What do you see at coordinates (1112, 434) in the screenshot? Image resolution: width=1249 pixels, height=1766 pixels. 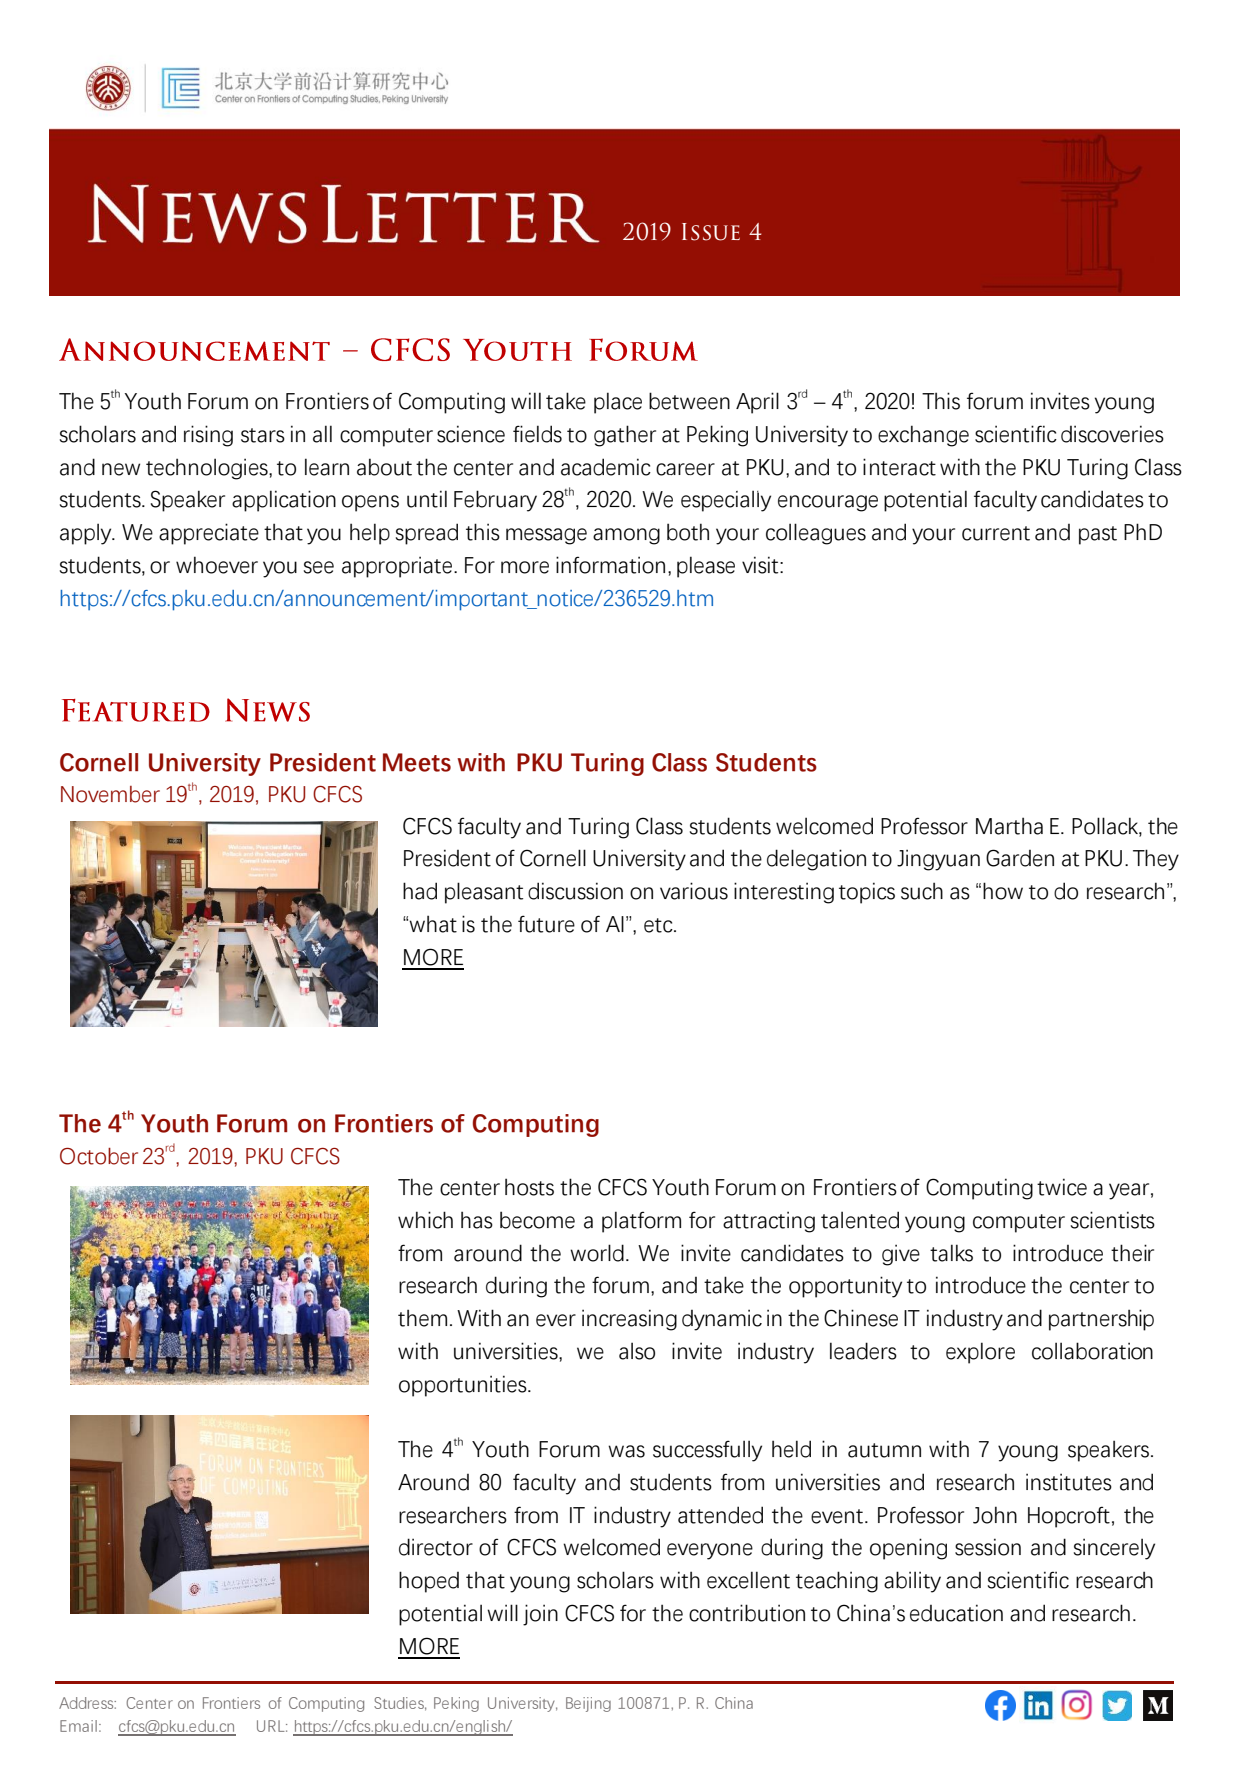 I see `discoveries` at bounding box center [1112, 434].
